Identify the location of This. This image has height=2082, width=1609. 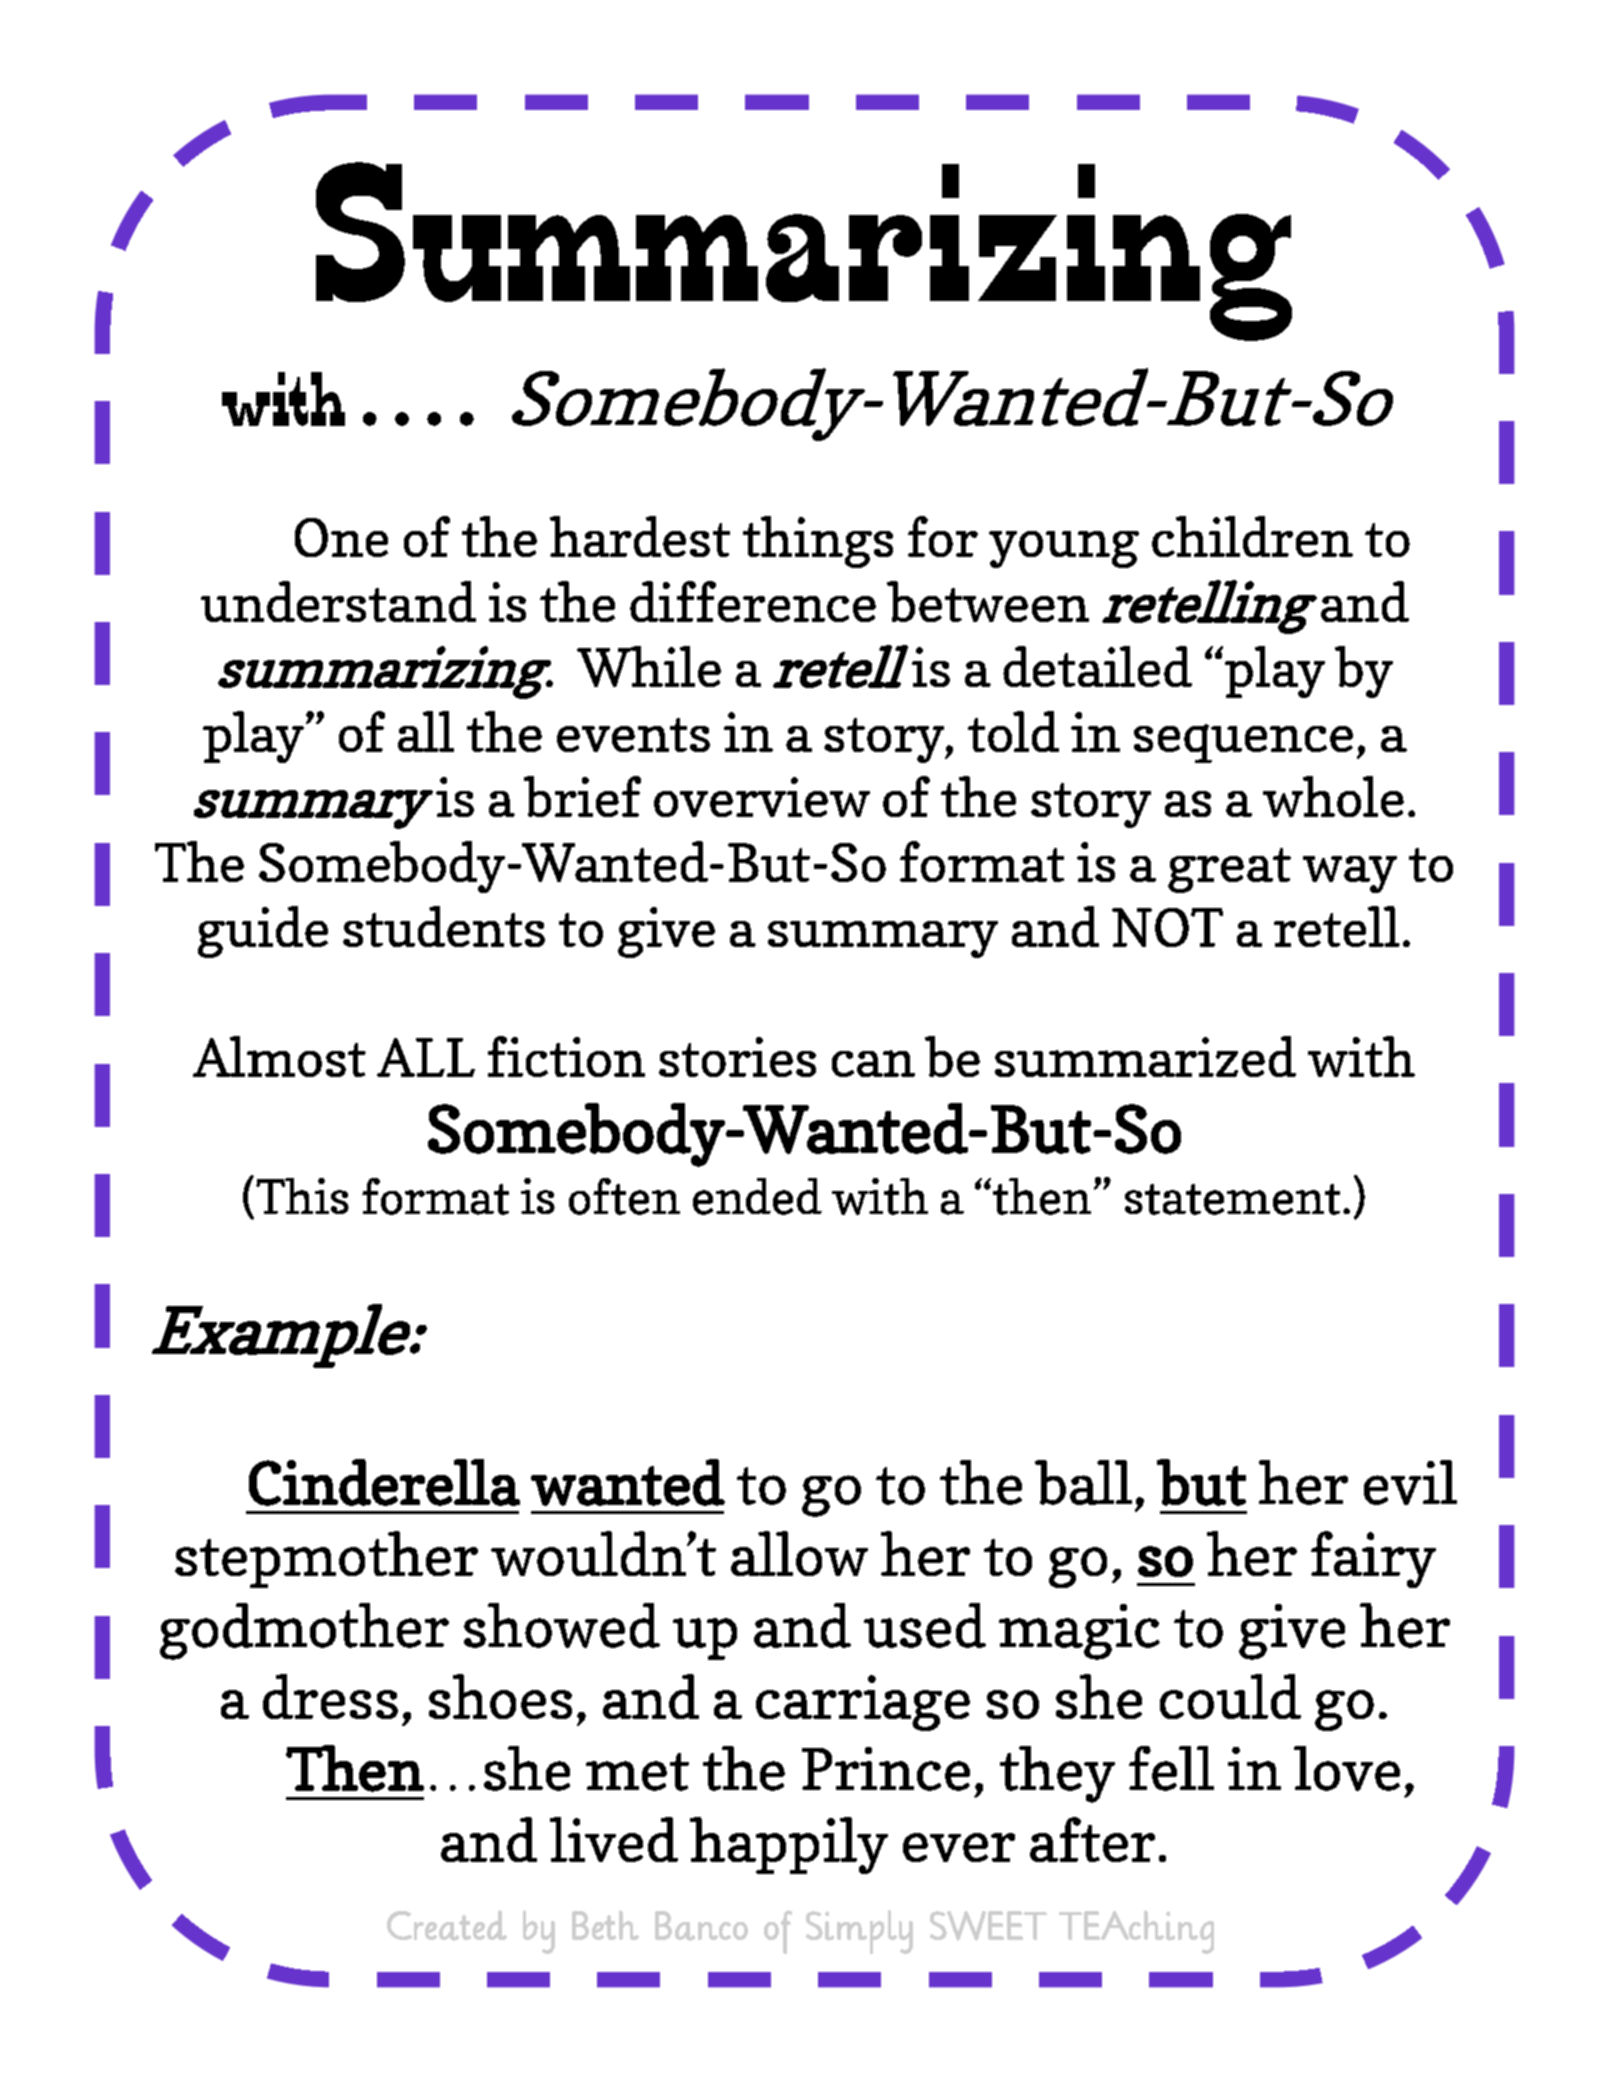
(302, 1196).
